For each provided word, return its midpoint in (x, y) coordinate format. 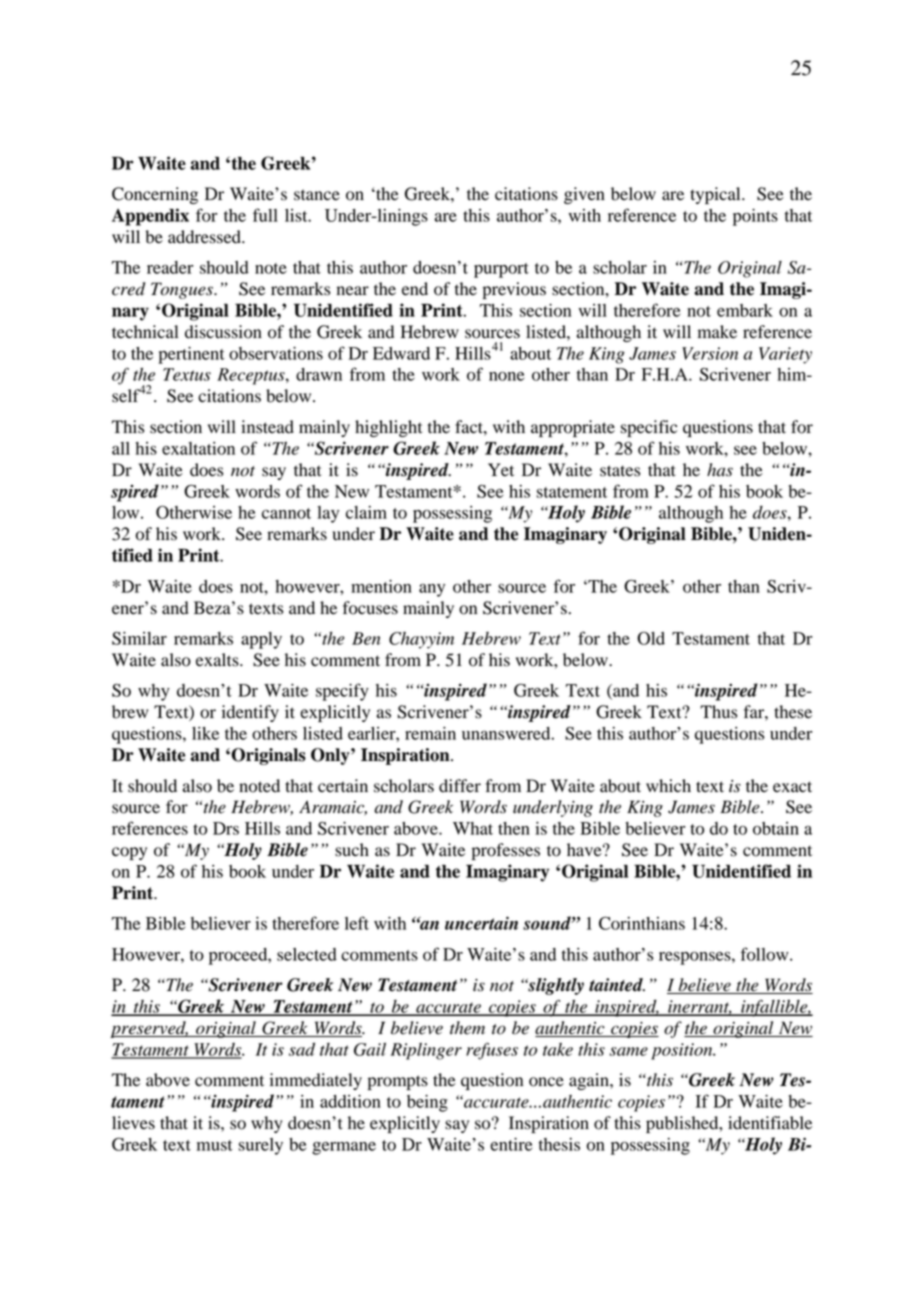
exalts (218, 660)
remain (430, 733)
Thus (718, 712)
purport (501, 270)
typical (716, 195)
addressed (205, 237)
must (215, 1145)
